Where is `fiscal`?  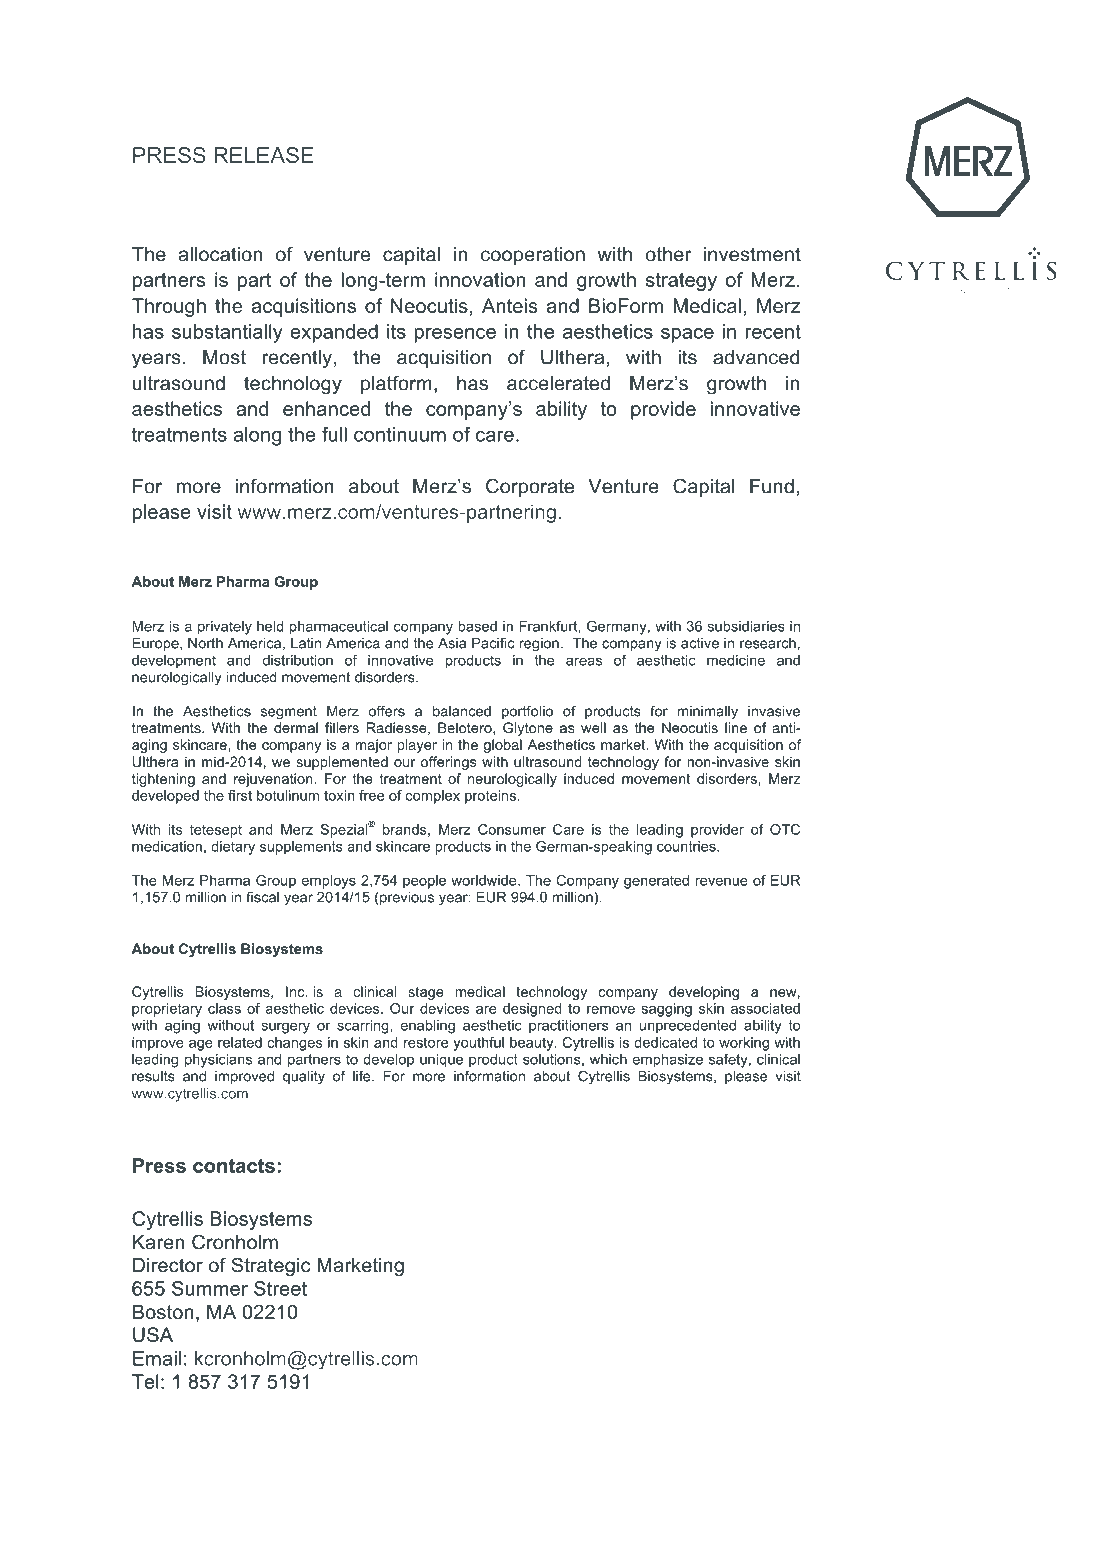 fiscal is located at coordinates (262, 897).
